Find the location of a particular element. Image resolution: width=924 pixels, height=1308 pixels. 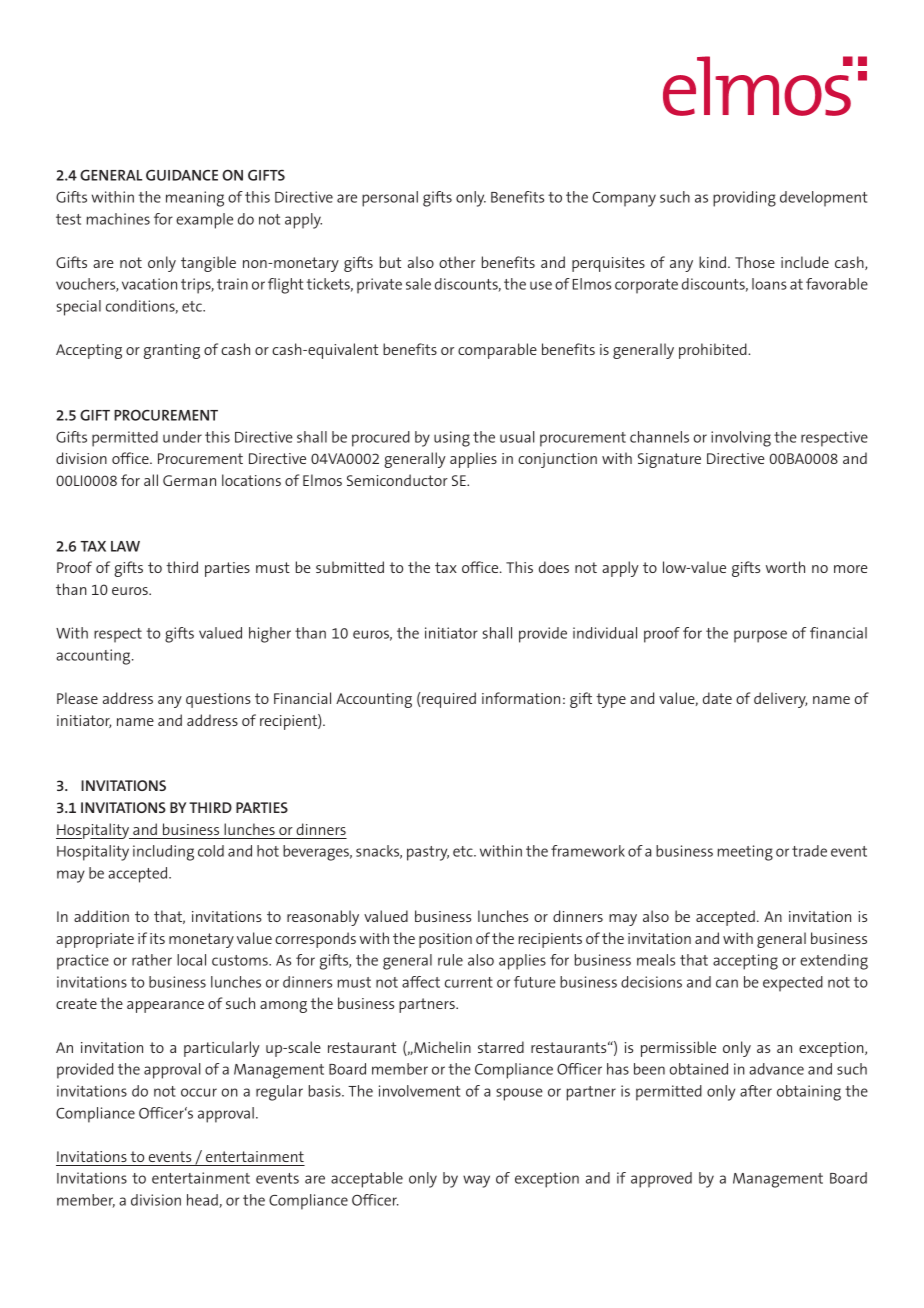

Semiconductor is located at coordinates (397, 480).
